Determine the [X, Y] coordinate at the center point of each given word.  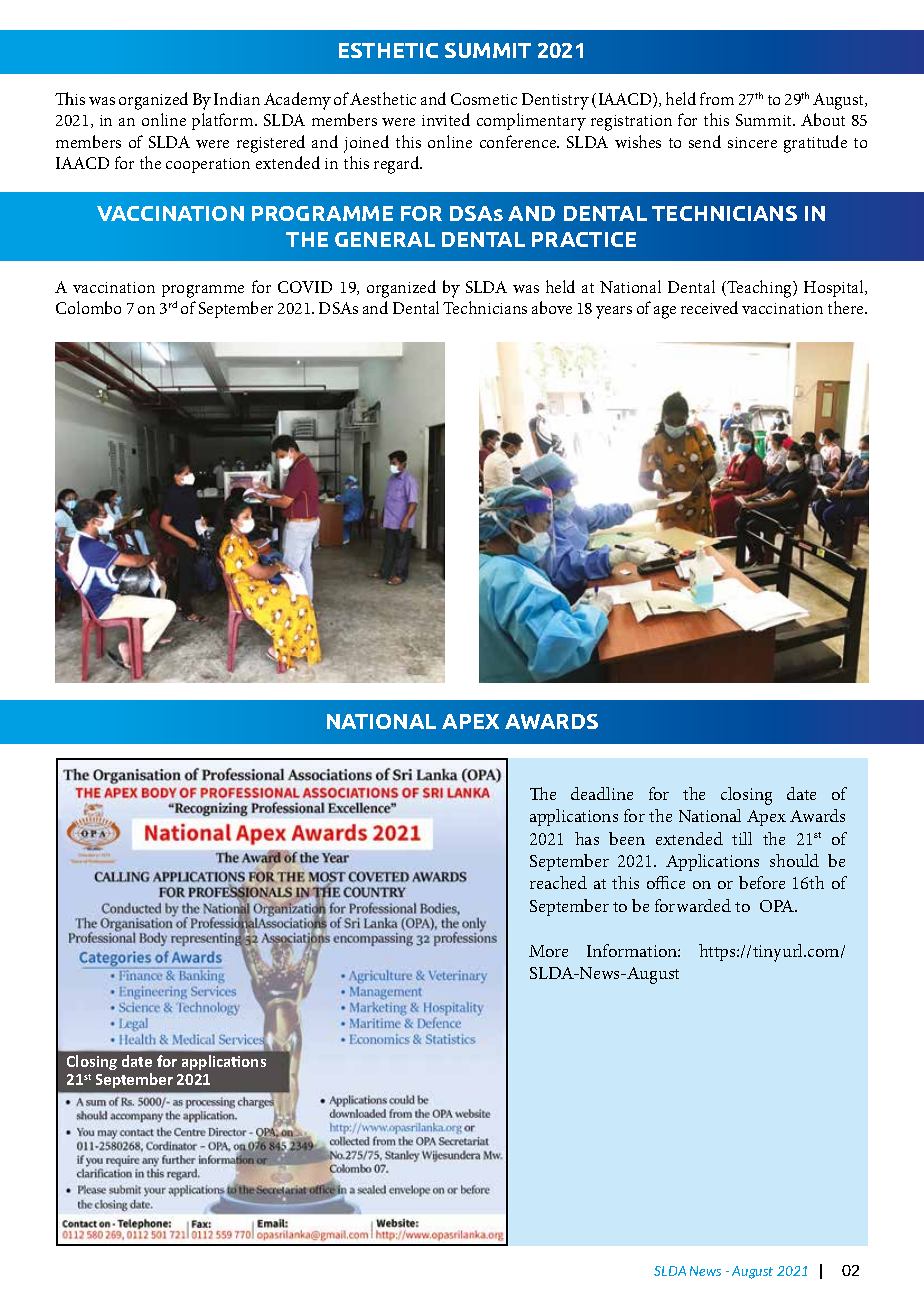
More [548, 951]
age [665, 312]
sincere [752, 142]
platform [224, 121]
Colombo [88, 307]
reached [558, 882]
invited [446, 119]
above [552, 307]
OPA [778, 906]
